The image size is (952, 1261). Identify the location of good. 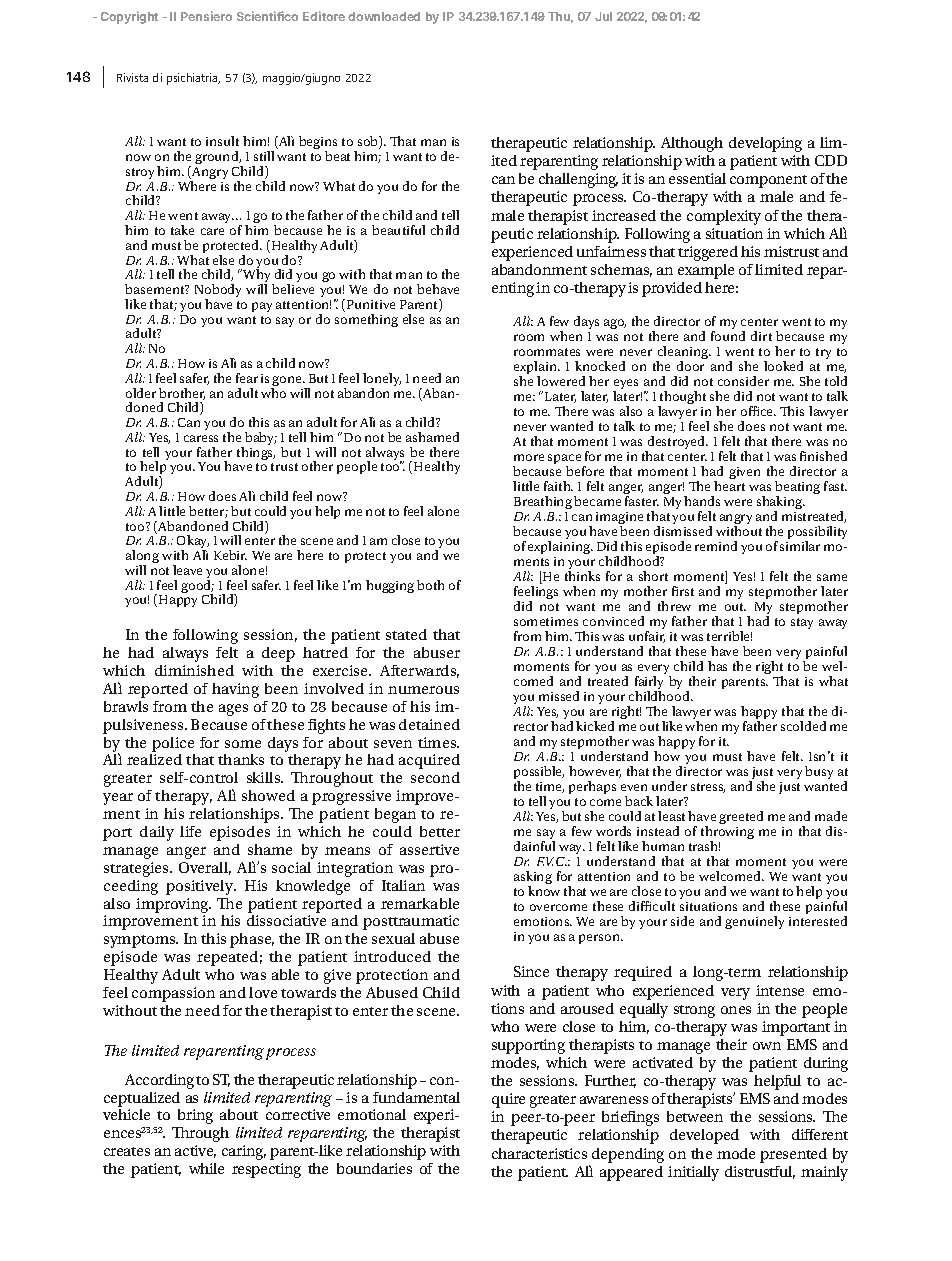
(197, 588).
